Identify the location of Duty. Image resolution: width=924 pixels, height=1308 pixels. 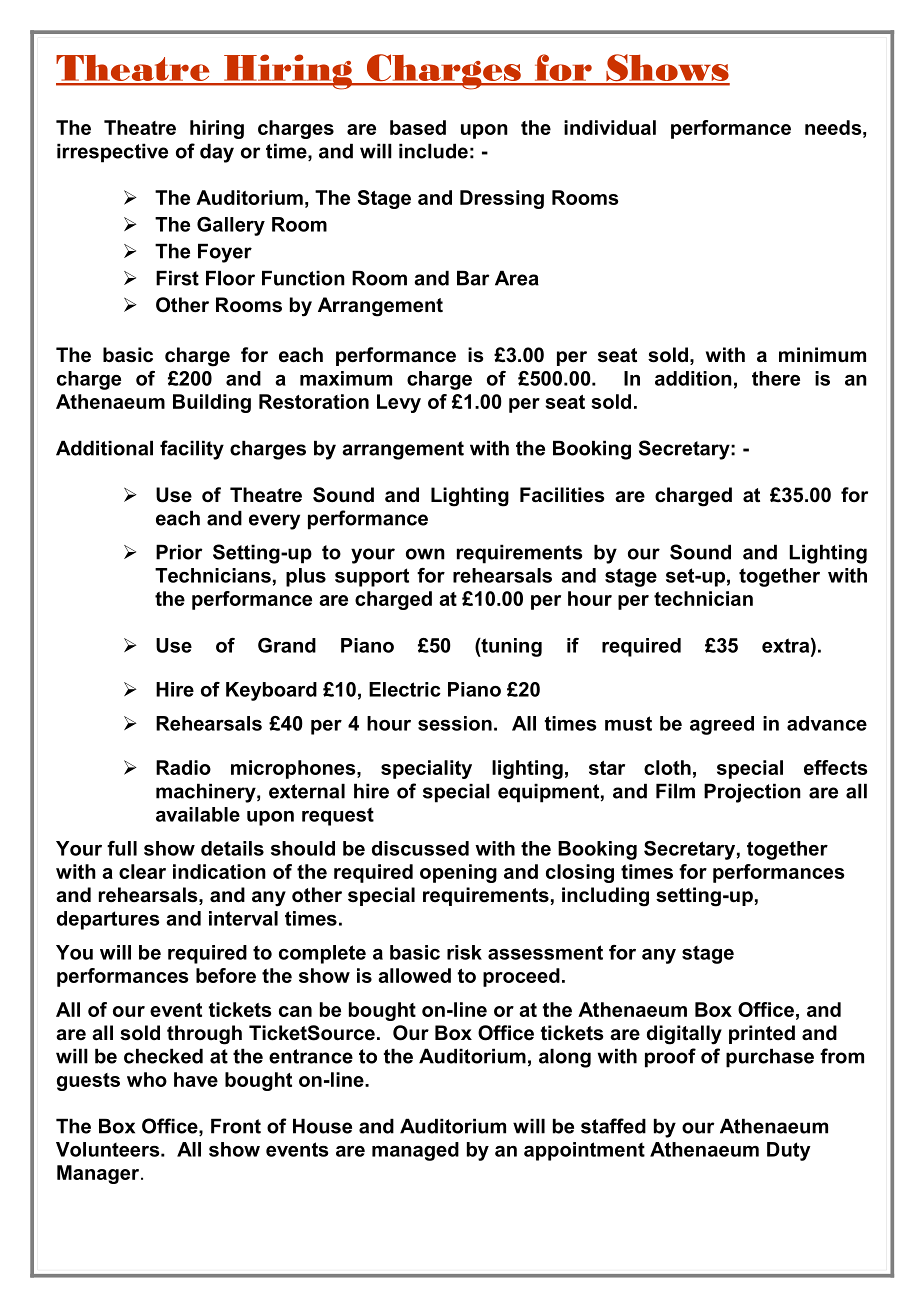
(789, 1151).
